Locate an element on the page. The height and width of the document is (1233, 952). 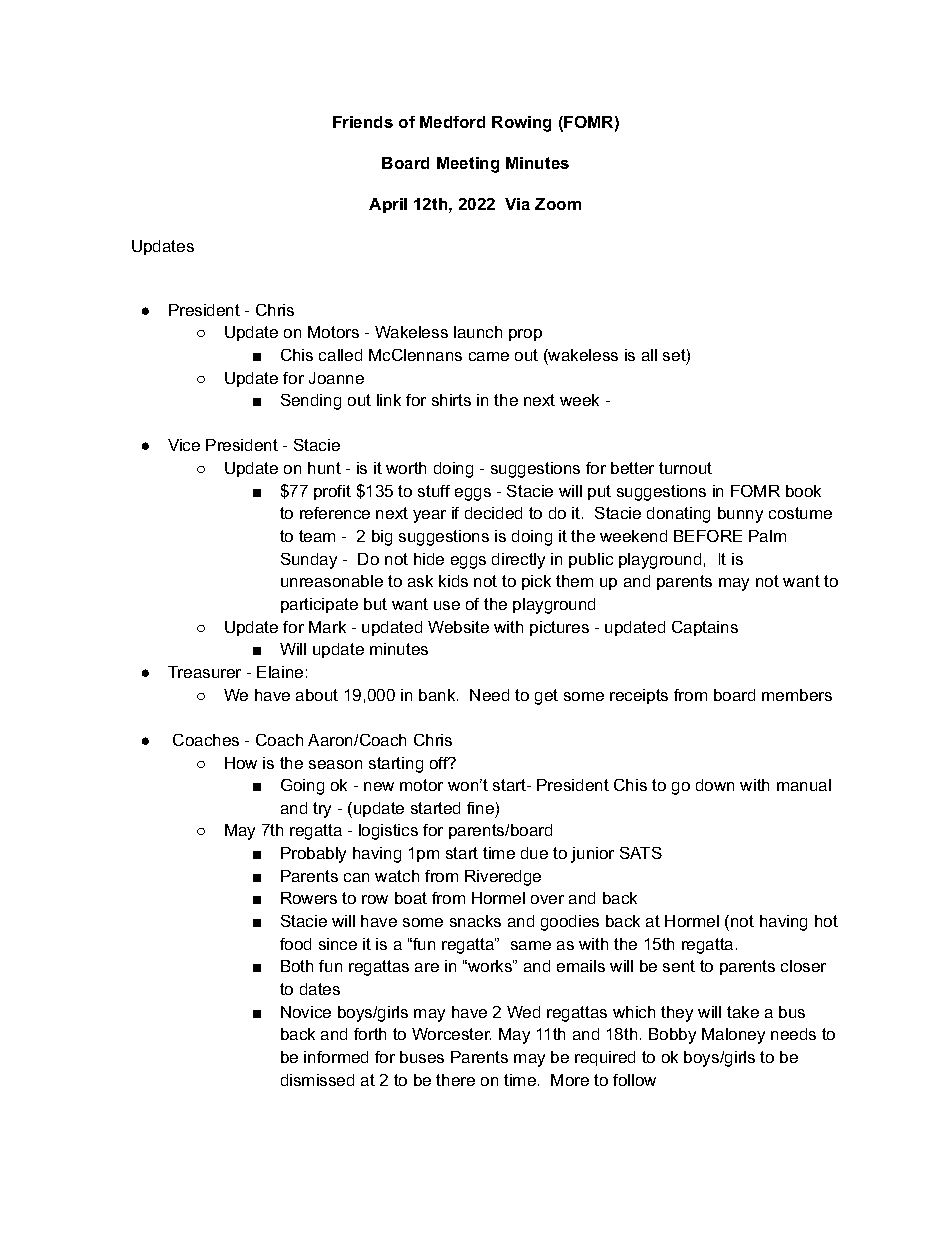
How is located at coordinates (241, 763).
